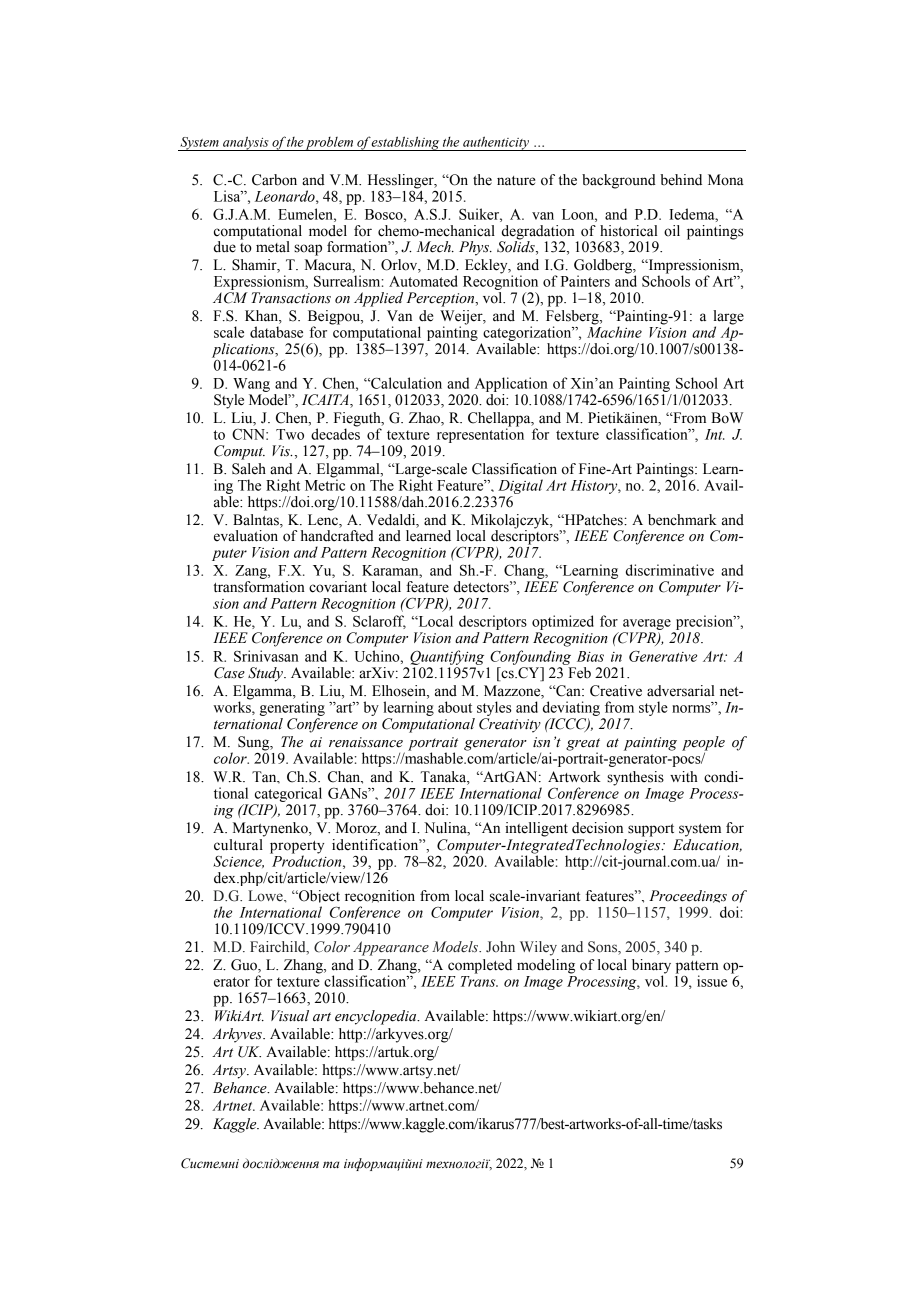 The image size is (924, 1308). What do you see at coordinates (290, 1016) in the image?
I see `Visual` at bounding box center [290, 1016].
